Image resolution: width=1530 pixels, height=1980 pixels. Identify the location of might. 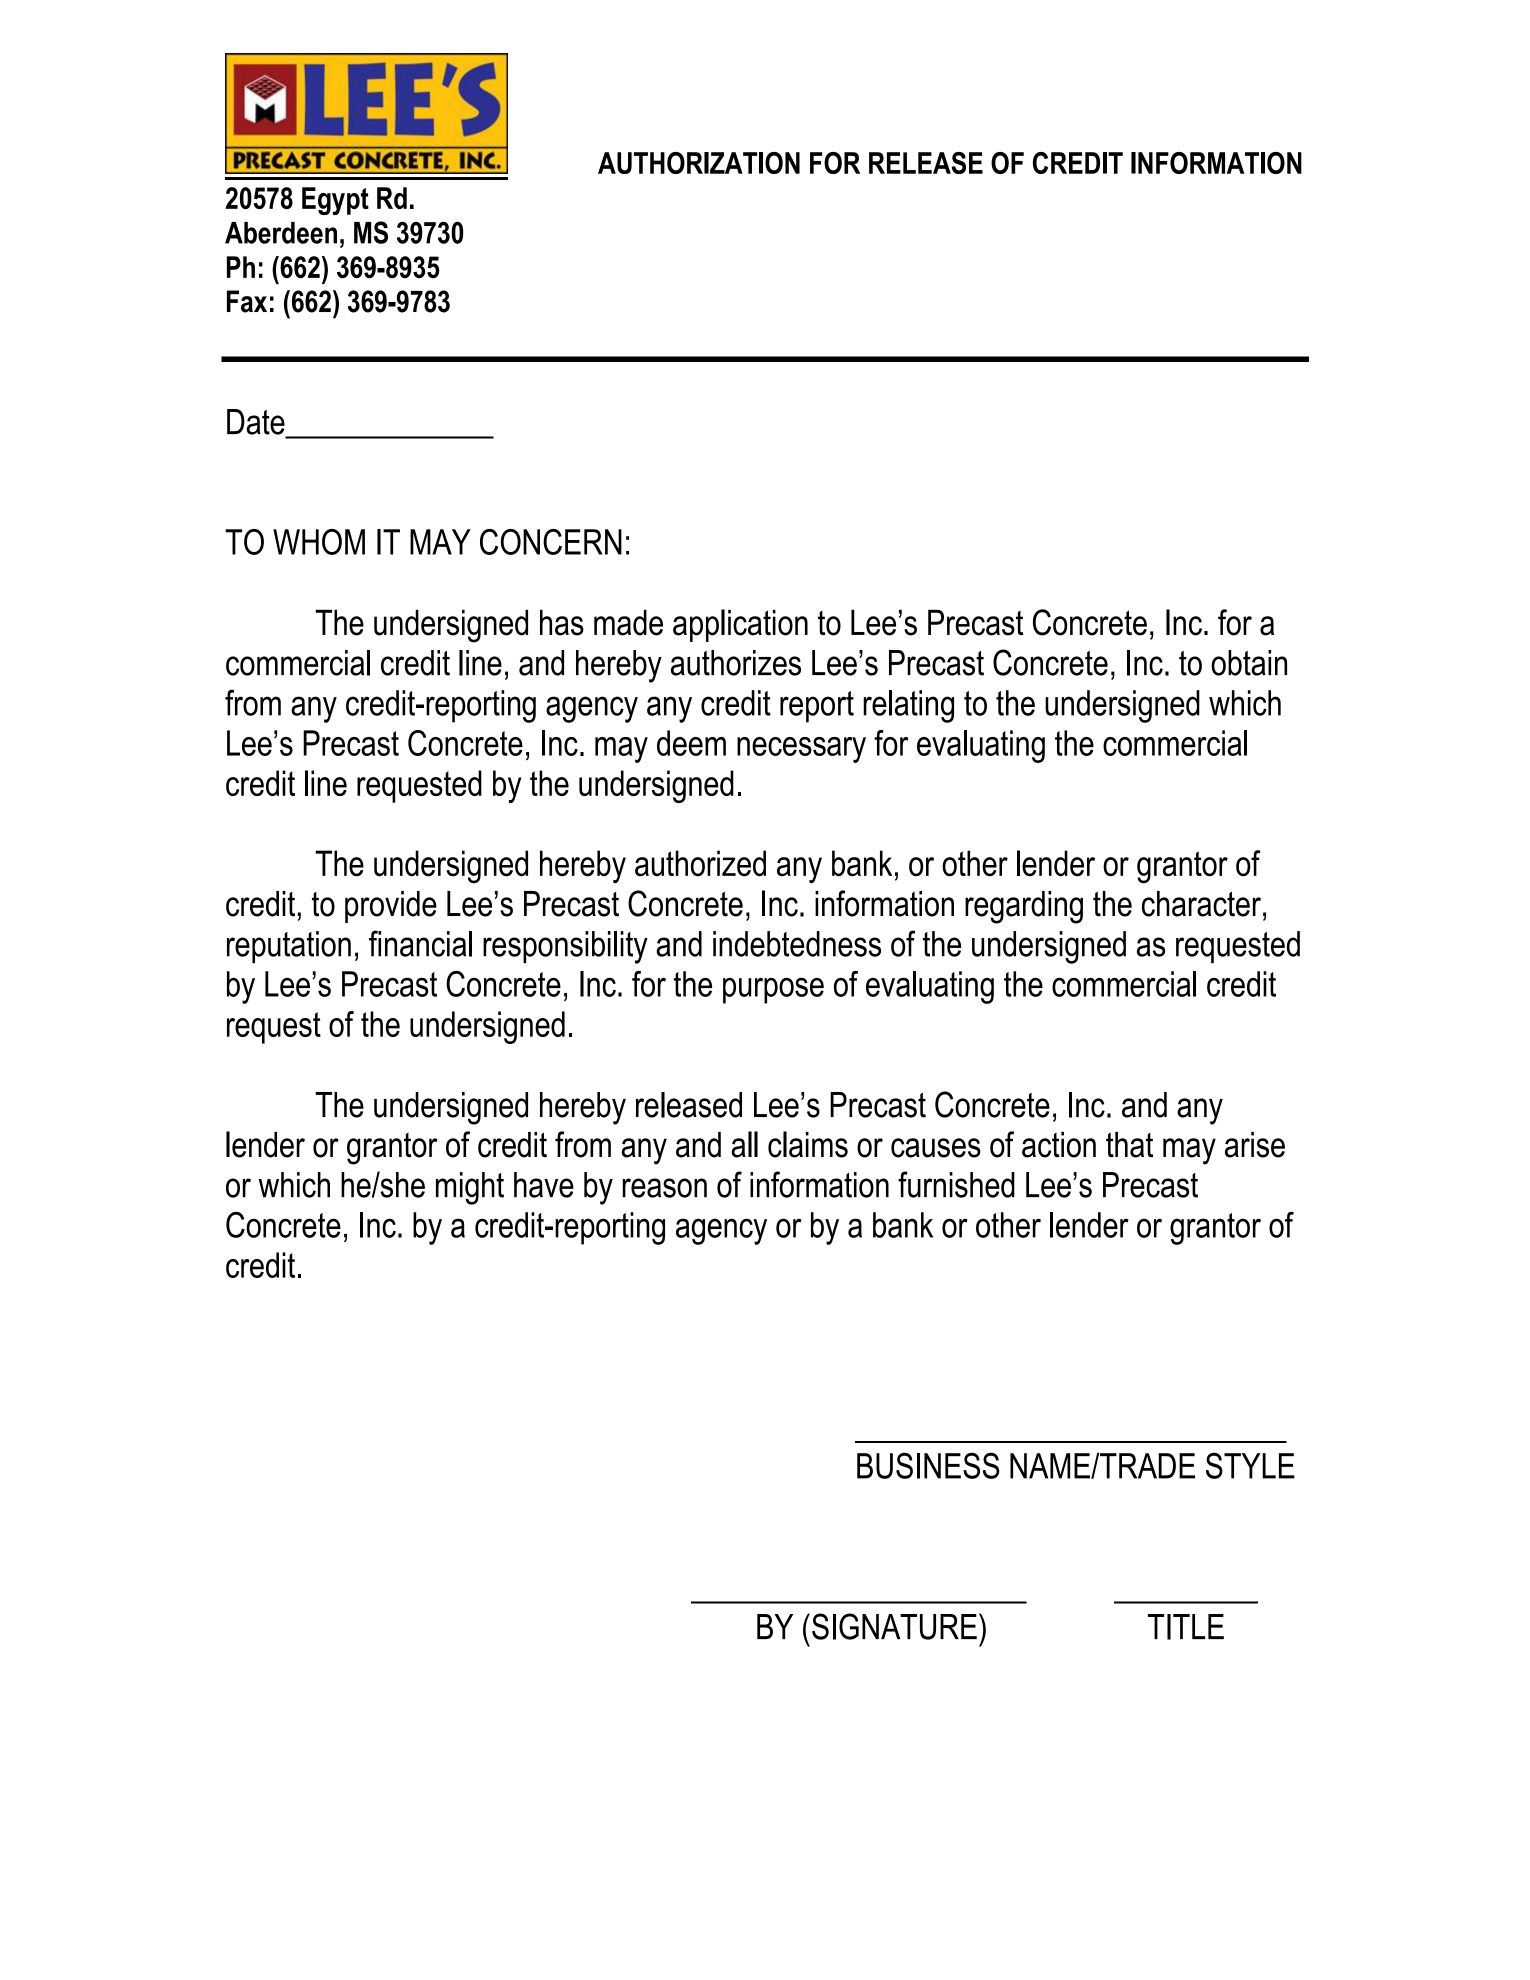
(470, 1188).
